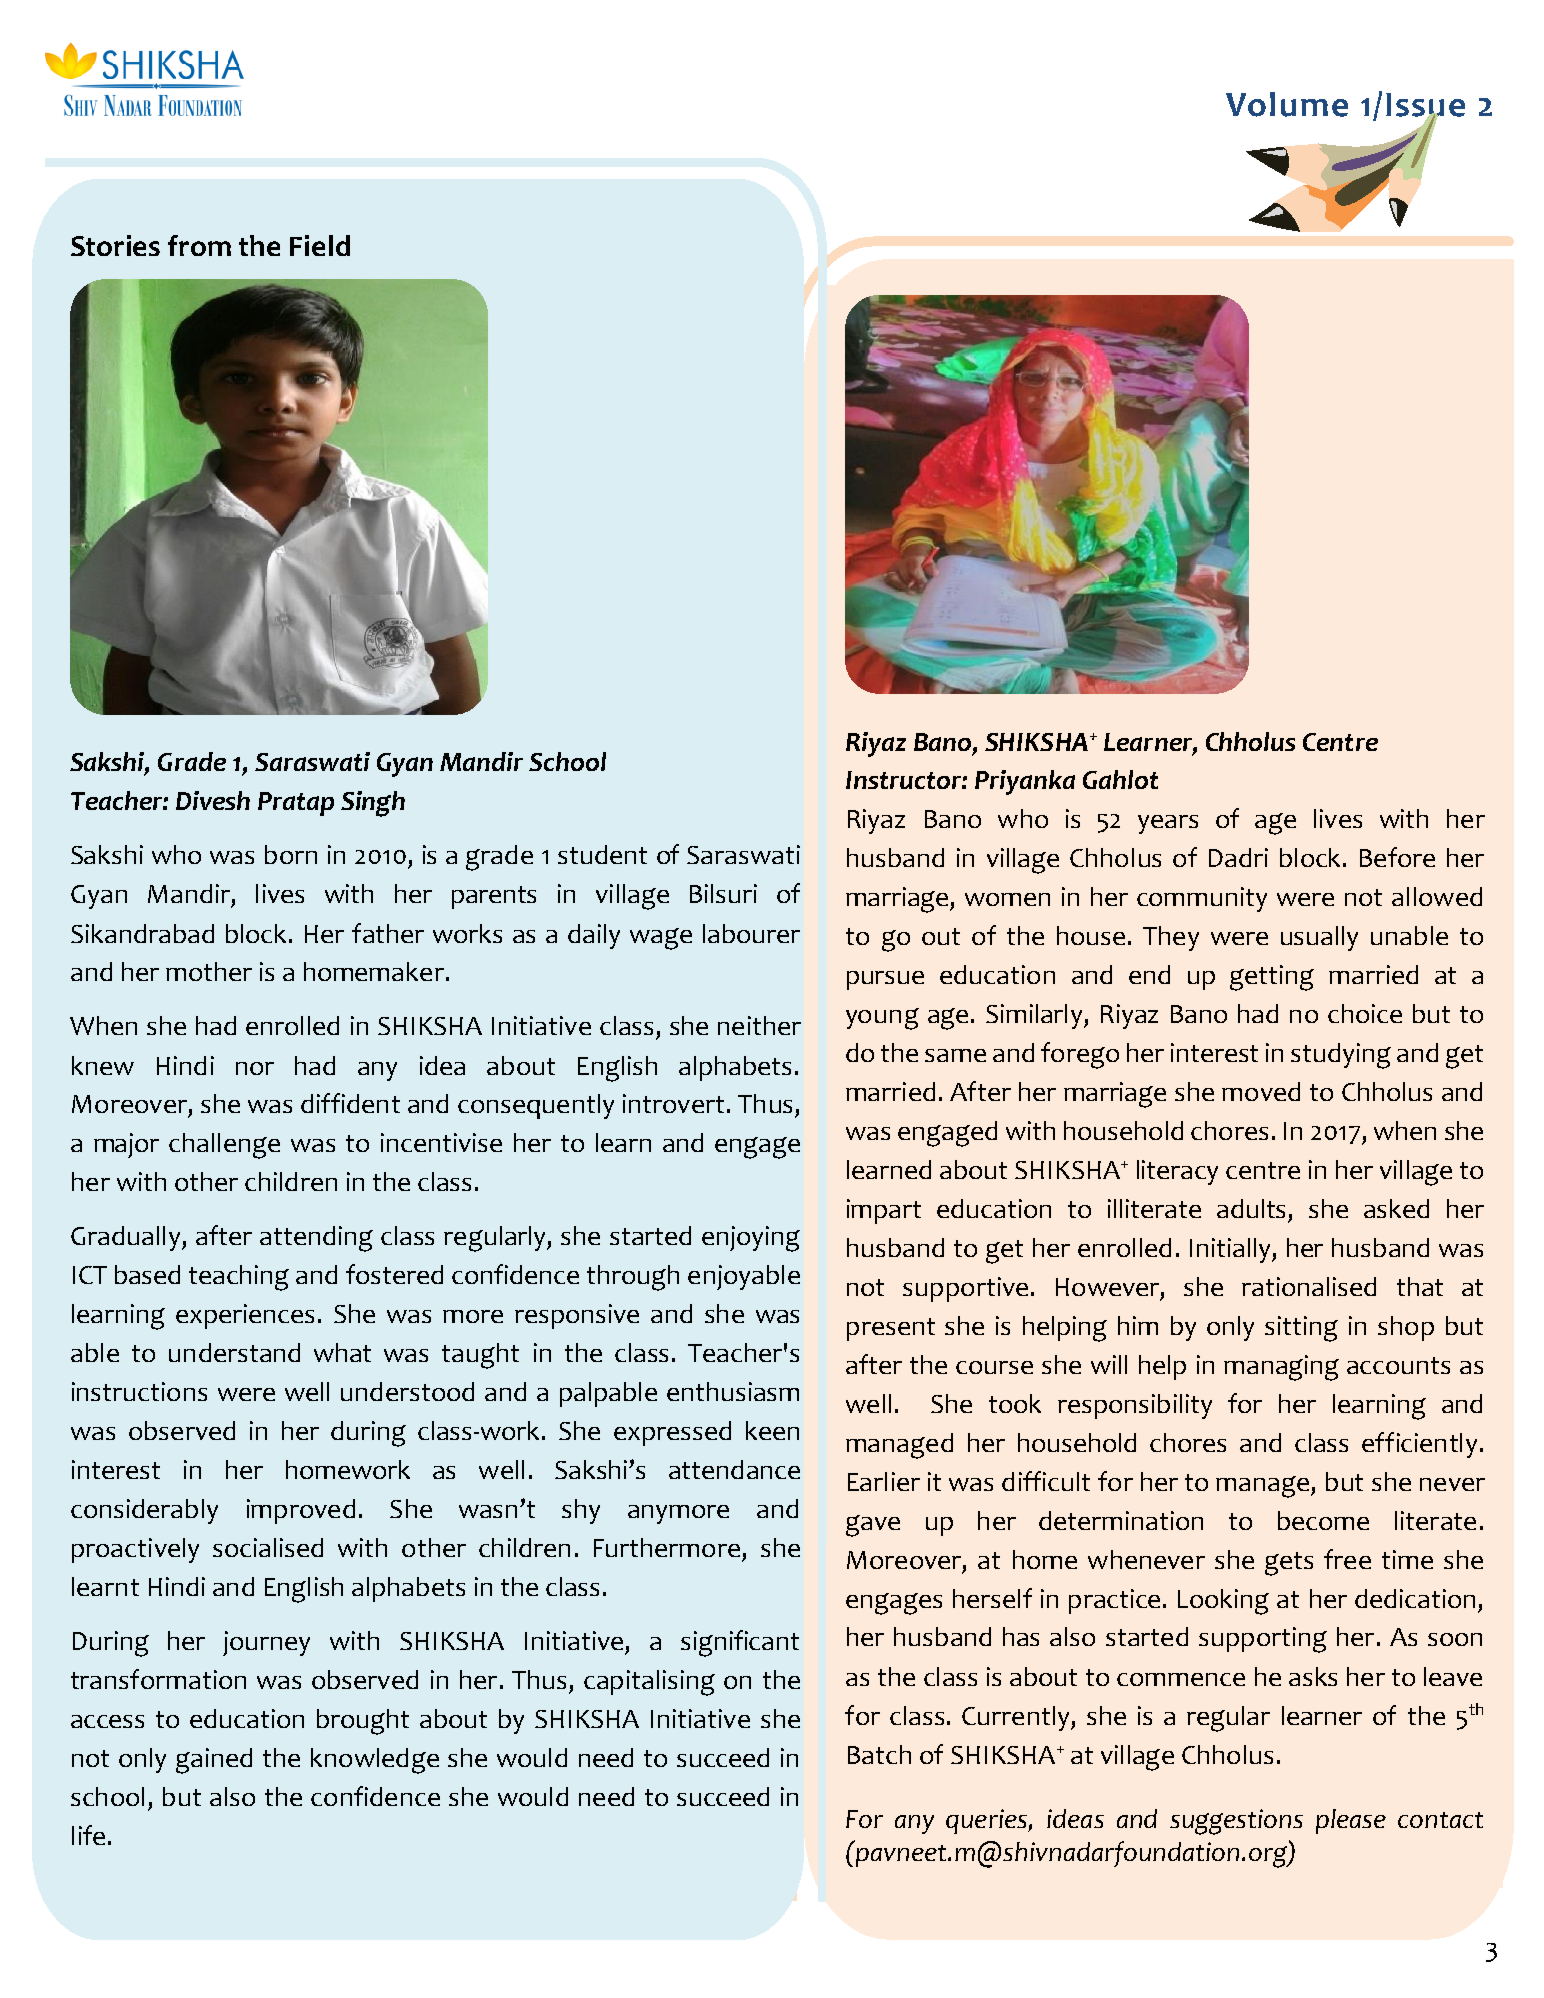  I want to click on Field, so click(320, 245).
